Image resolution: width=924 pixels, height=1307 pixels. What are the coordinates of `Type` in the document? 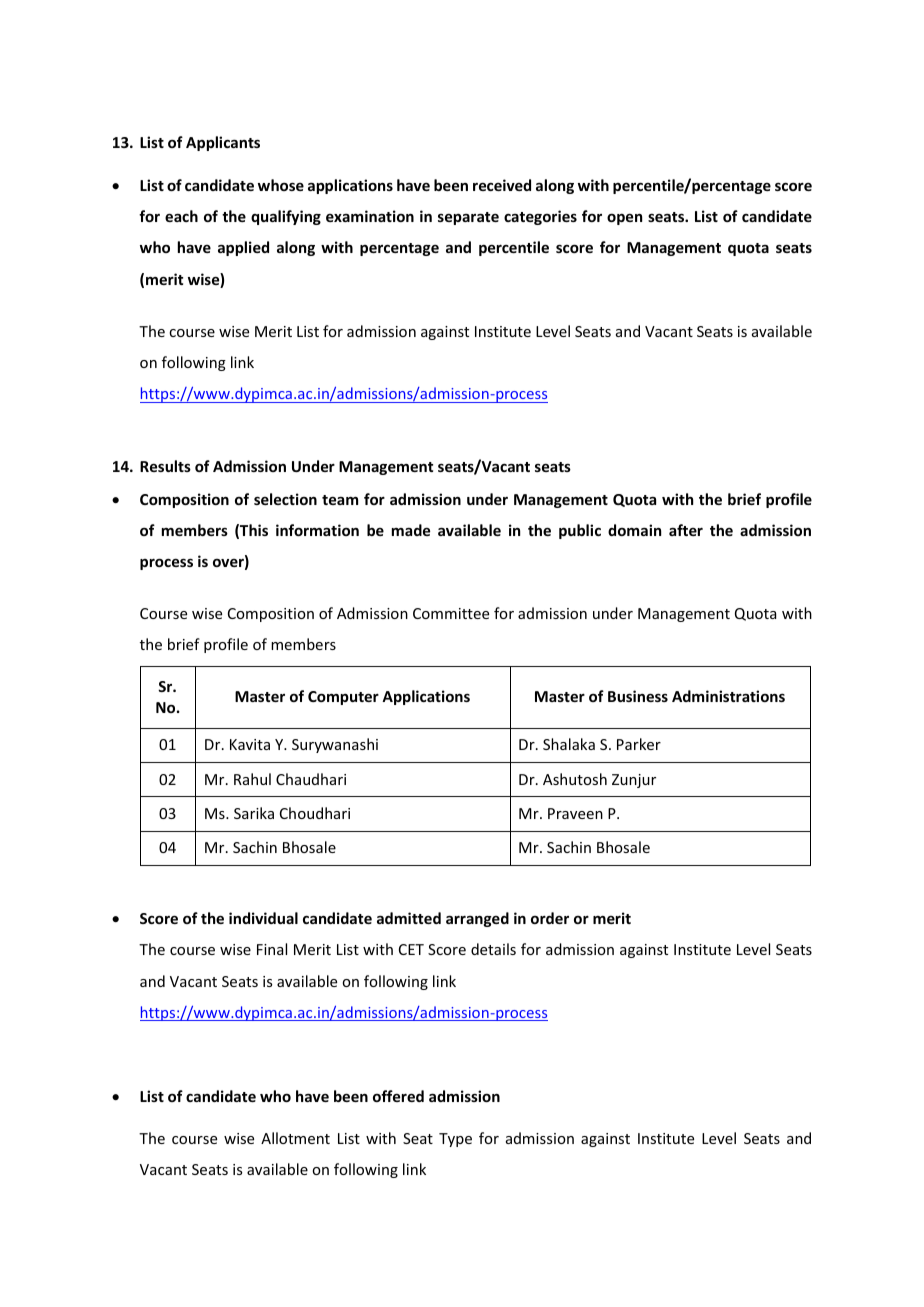 It's located at (455, 1140).
